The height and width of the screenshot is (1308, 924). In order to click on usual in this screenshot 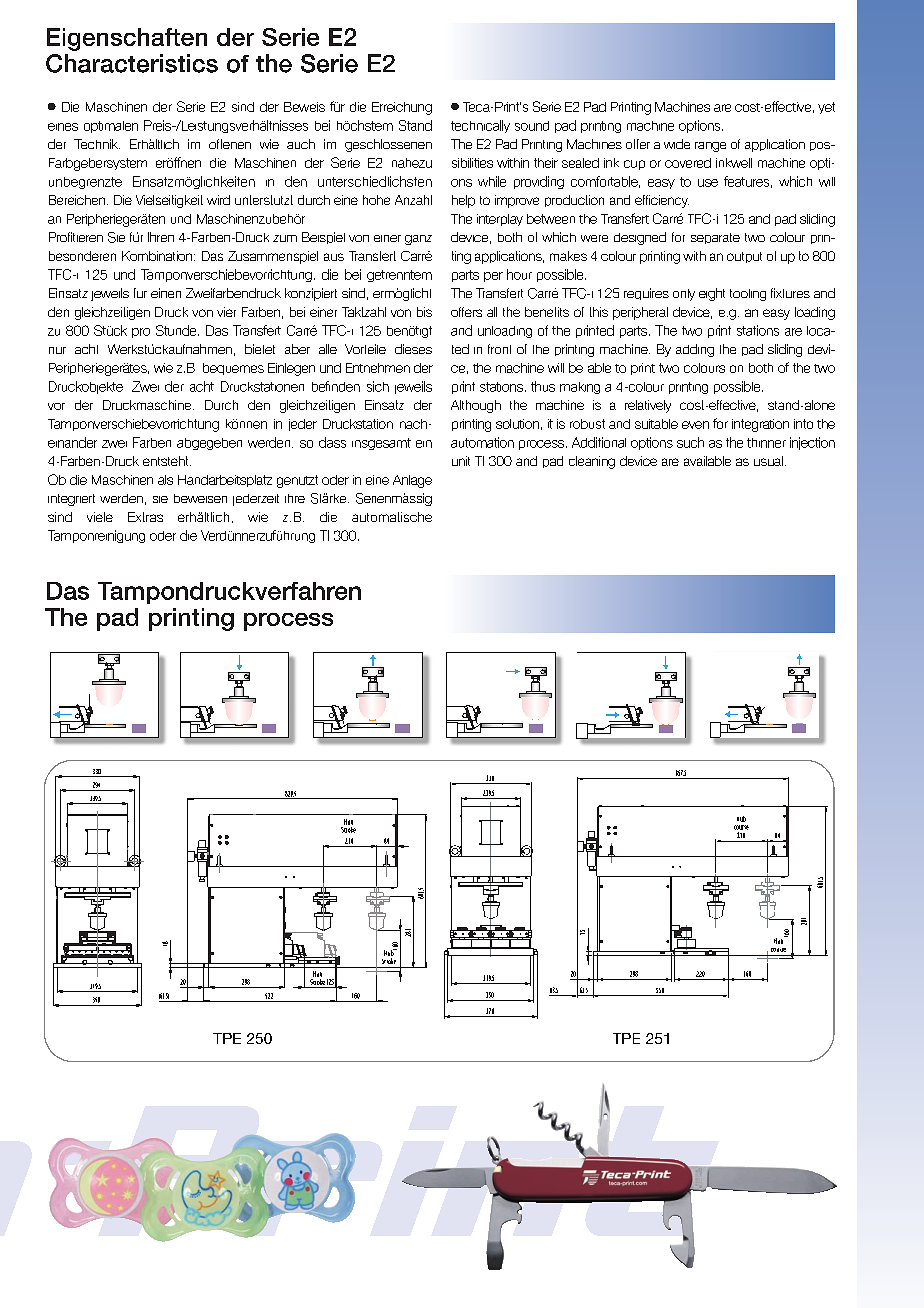, I will do `click(768, 461)`.
